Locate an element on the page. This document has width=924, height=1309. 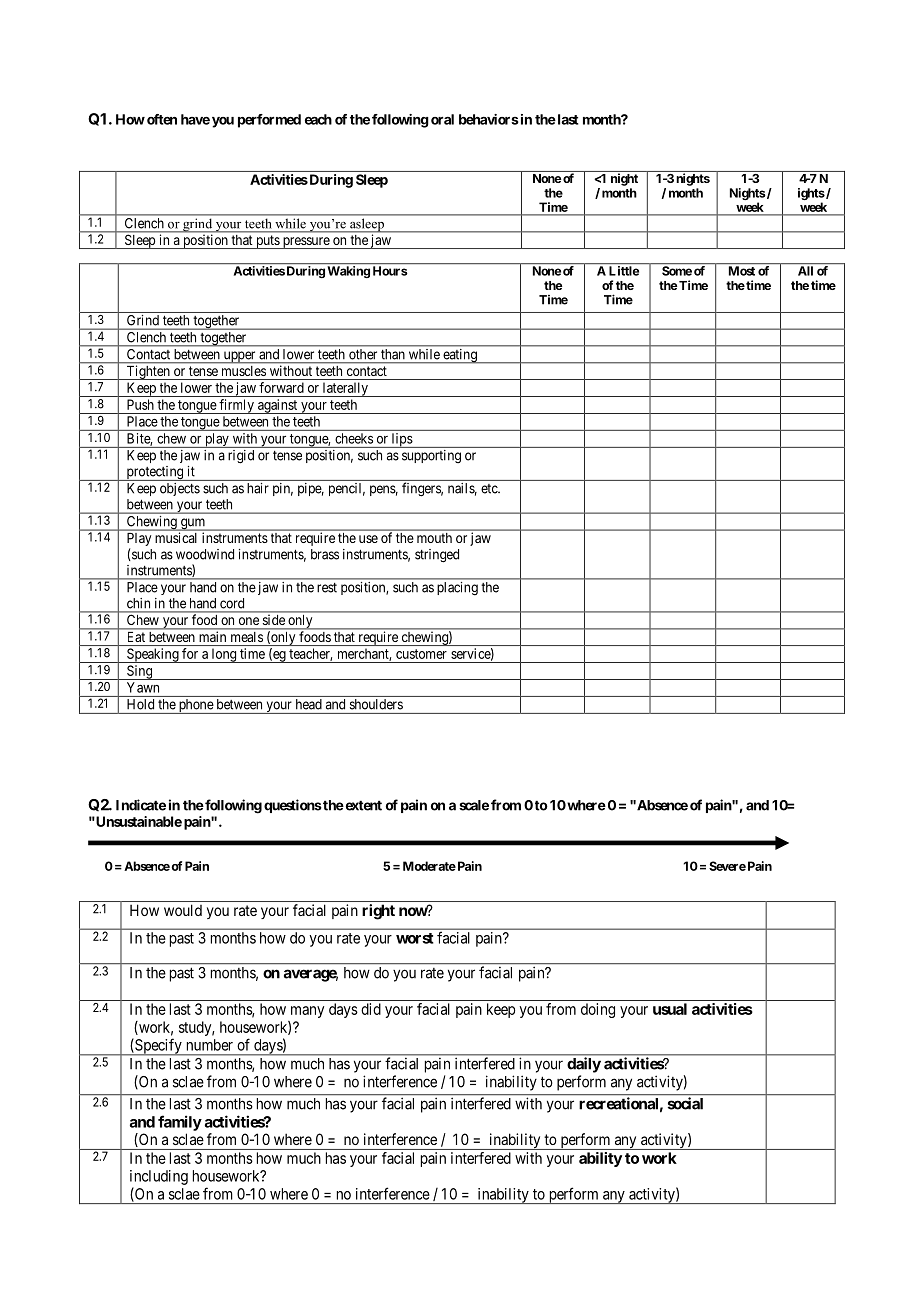
upper is located at coordinates (239, 357).
